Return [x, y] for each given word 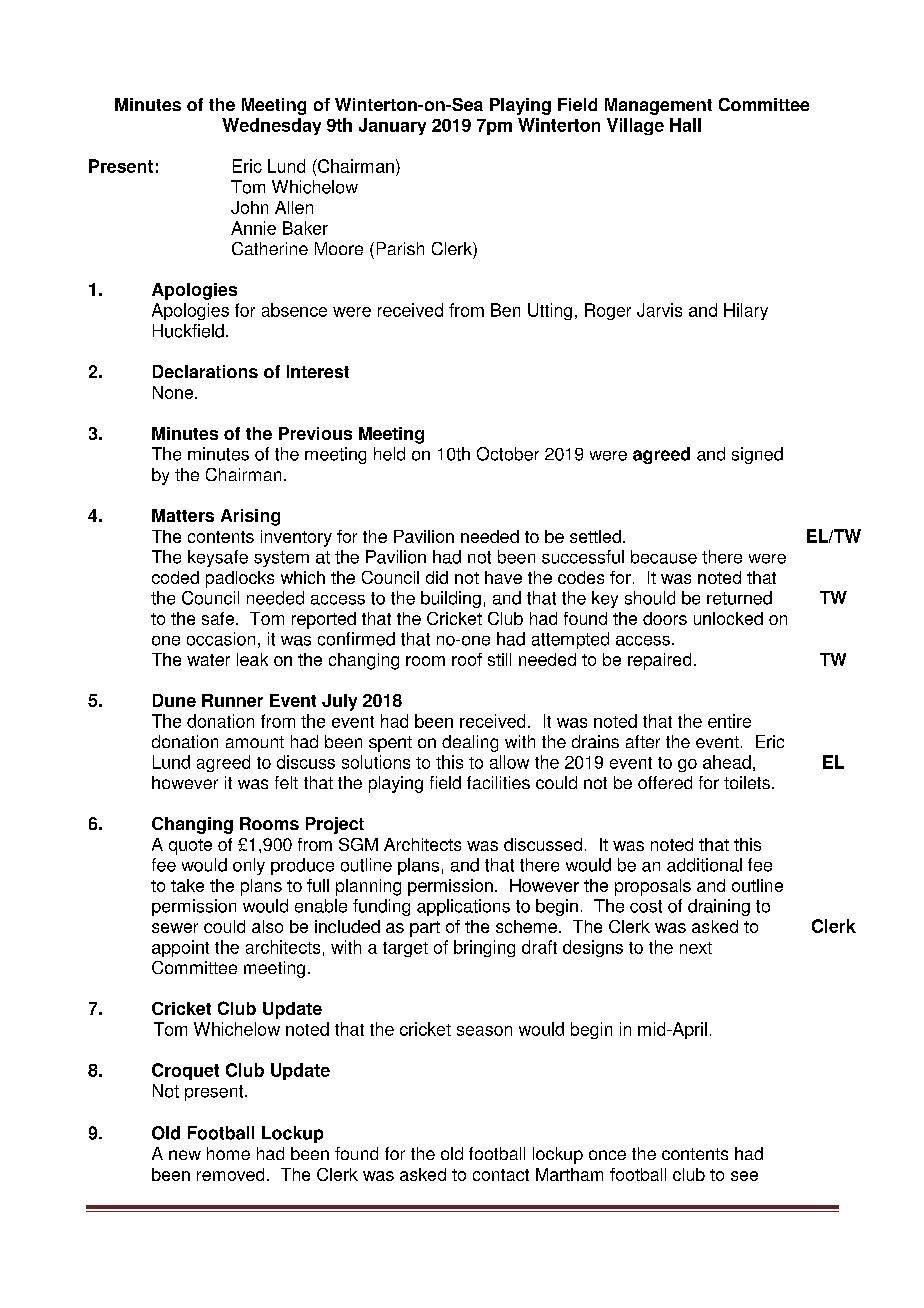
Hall [685, 125]
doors [665, 618]
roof [467, 659]
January [392, 126]
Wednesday [271, 126]
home [228, 1153]
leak [252, 659]
